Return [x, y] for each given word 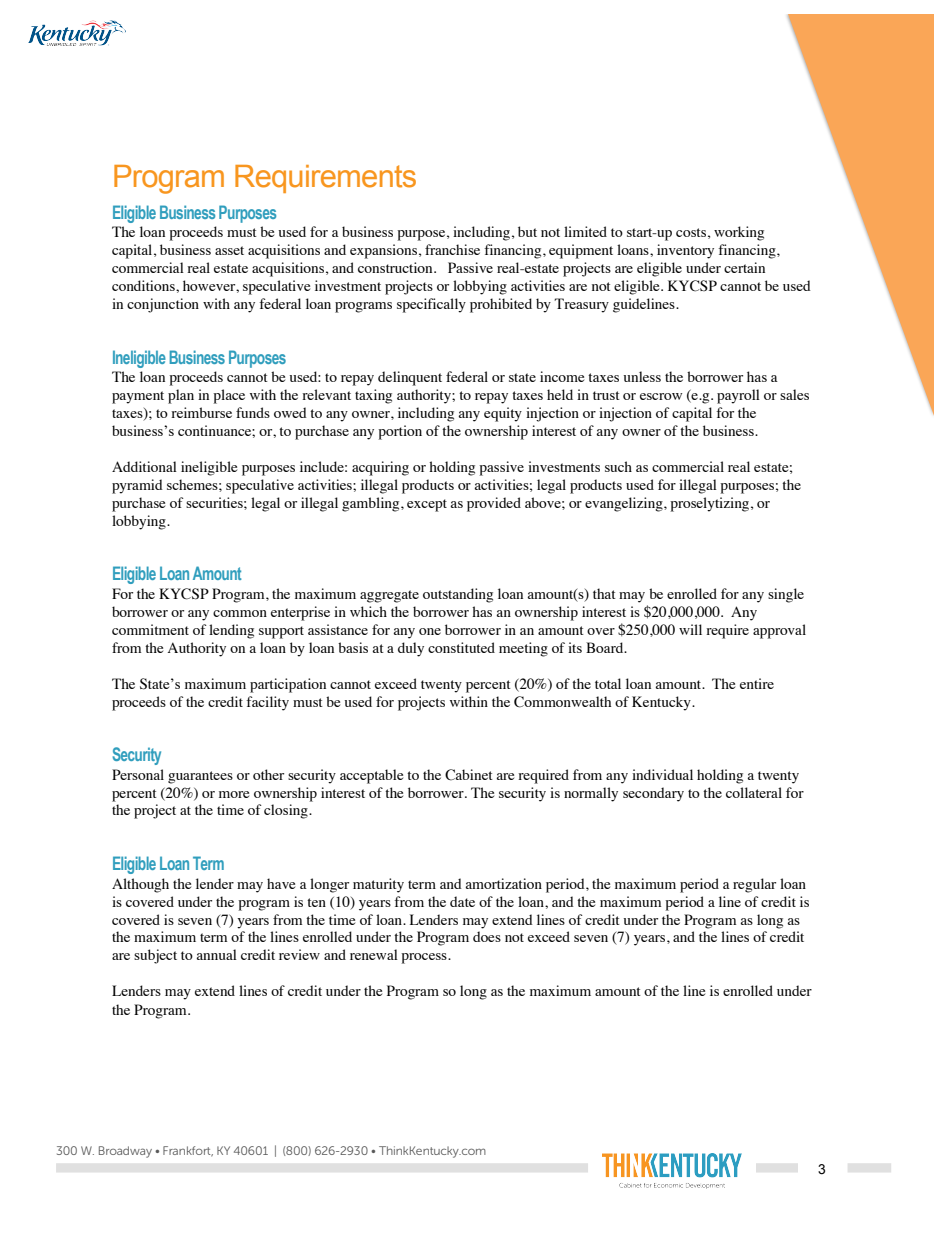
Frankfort [188, 1151]
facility [267, 703]
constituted [461, 647]
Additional [144, 466]
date [462, 901]
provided [494, 504]
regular [754, 885]
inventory [685, 251]
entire [757, 683]
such [618, 466]
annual [216, 954]
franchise [452, 249]
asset [229, 250]
